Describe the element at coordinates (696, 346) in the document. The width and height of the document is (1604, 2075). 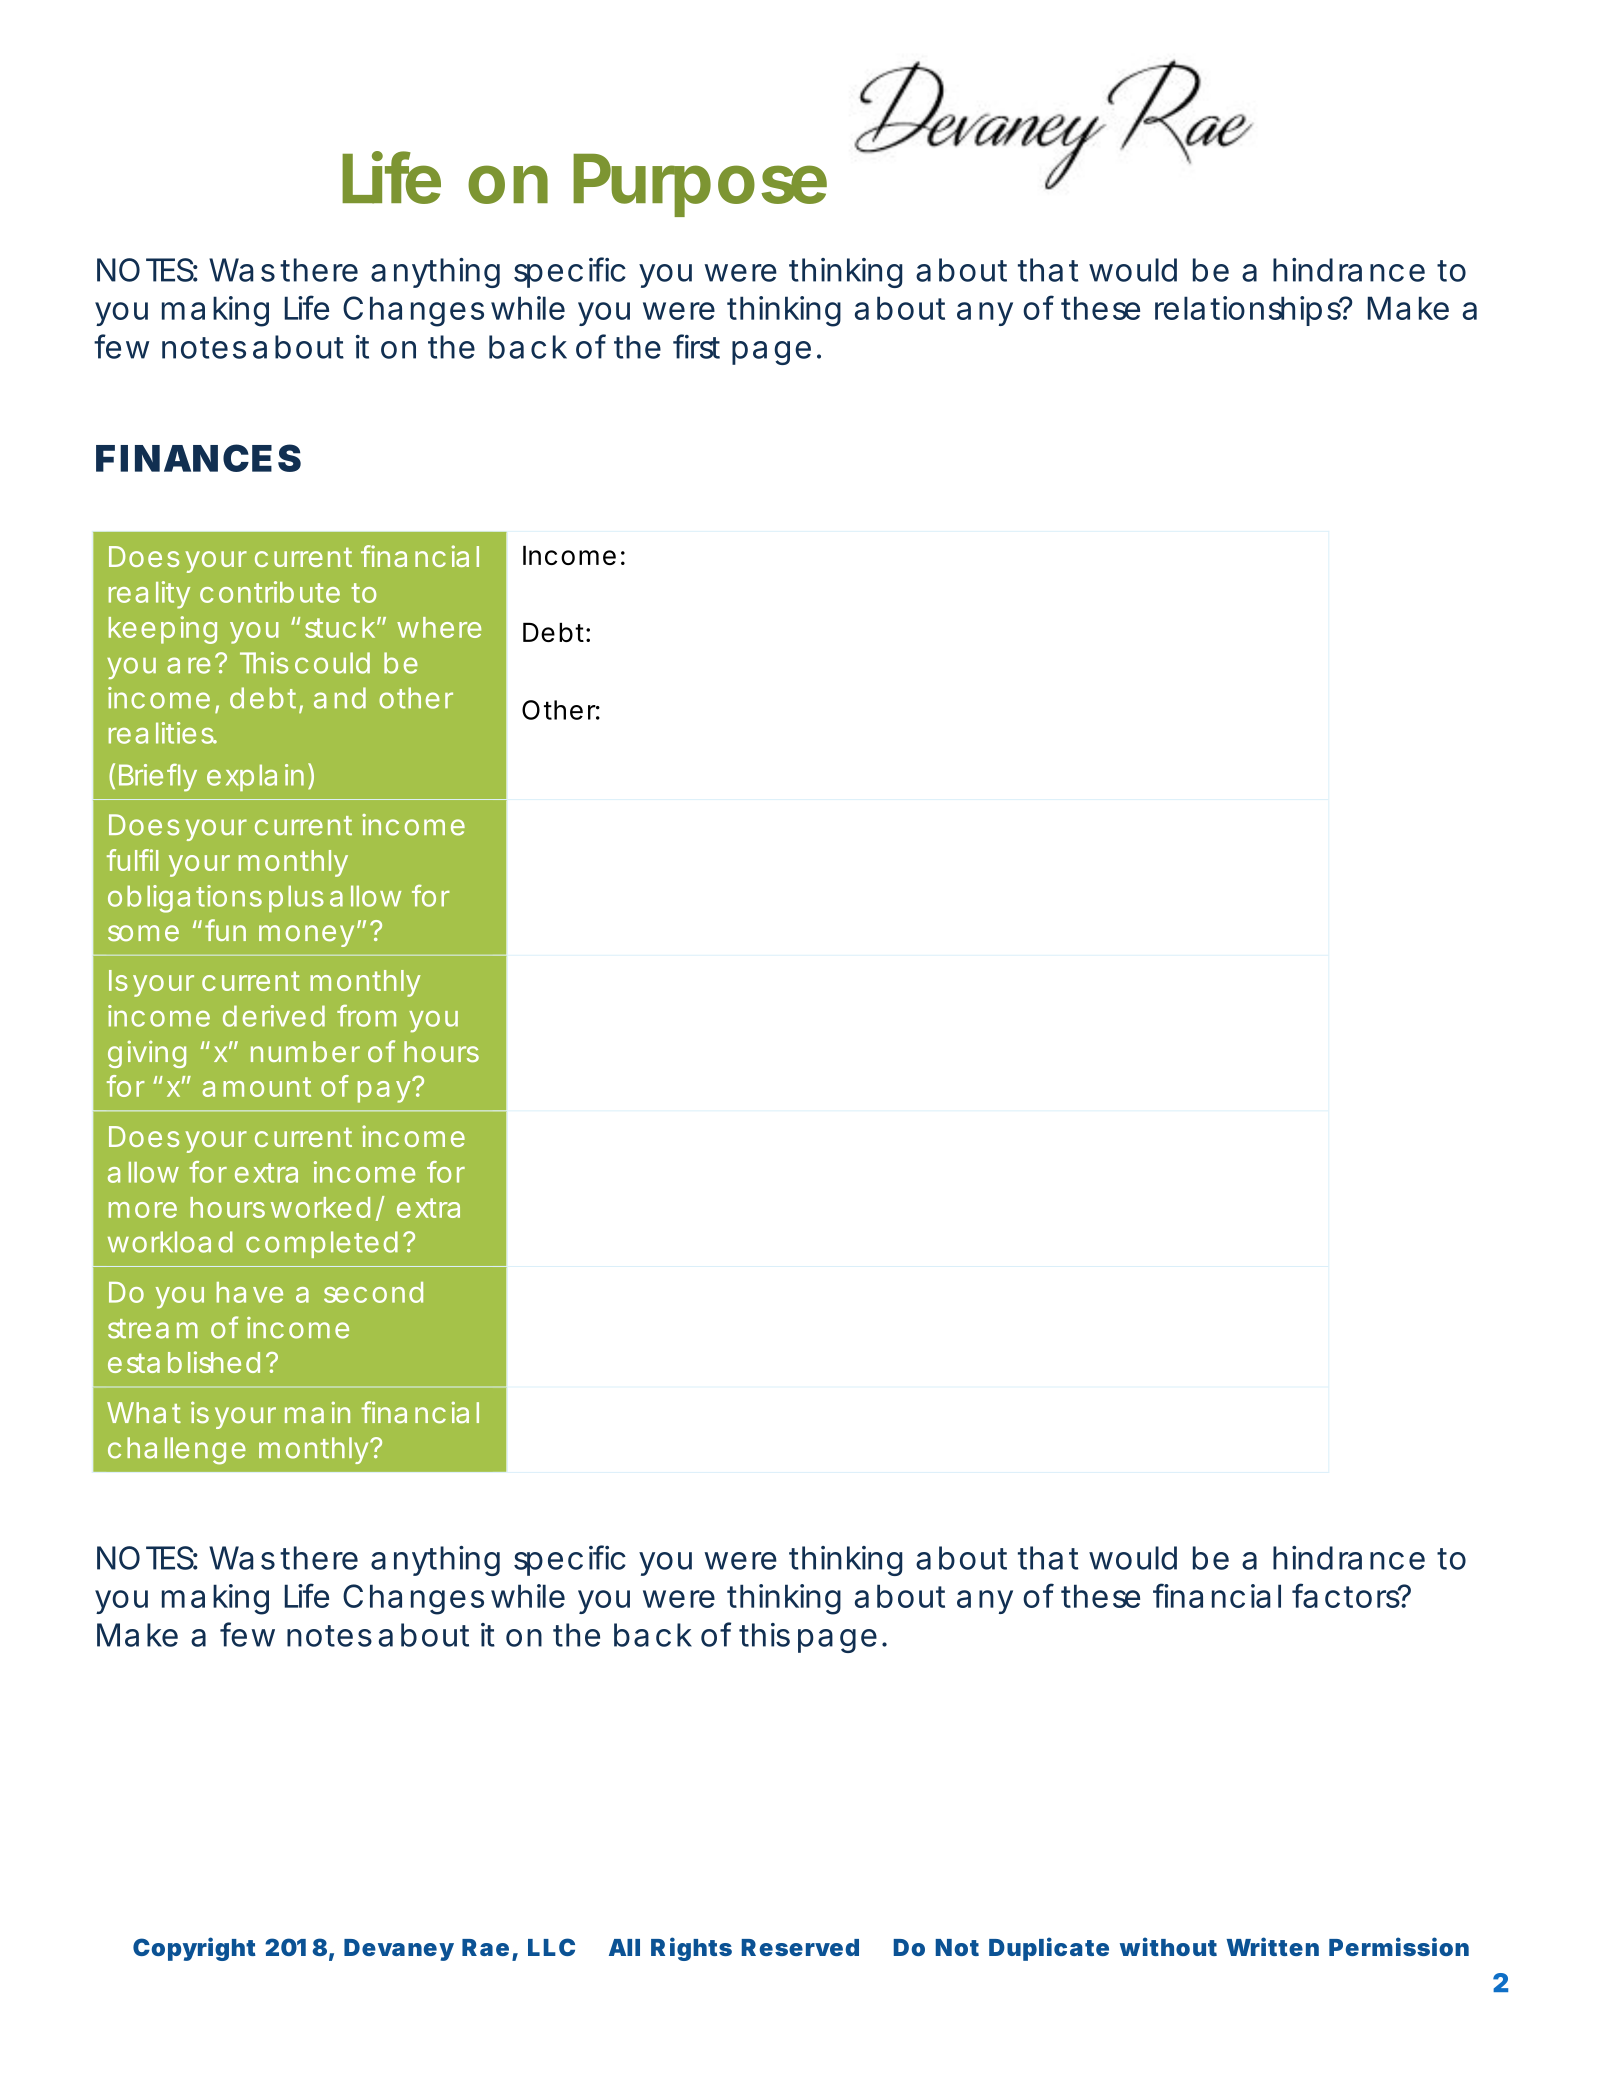
I see `first` at that location.
